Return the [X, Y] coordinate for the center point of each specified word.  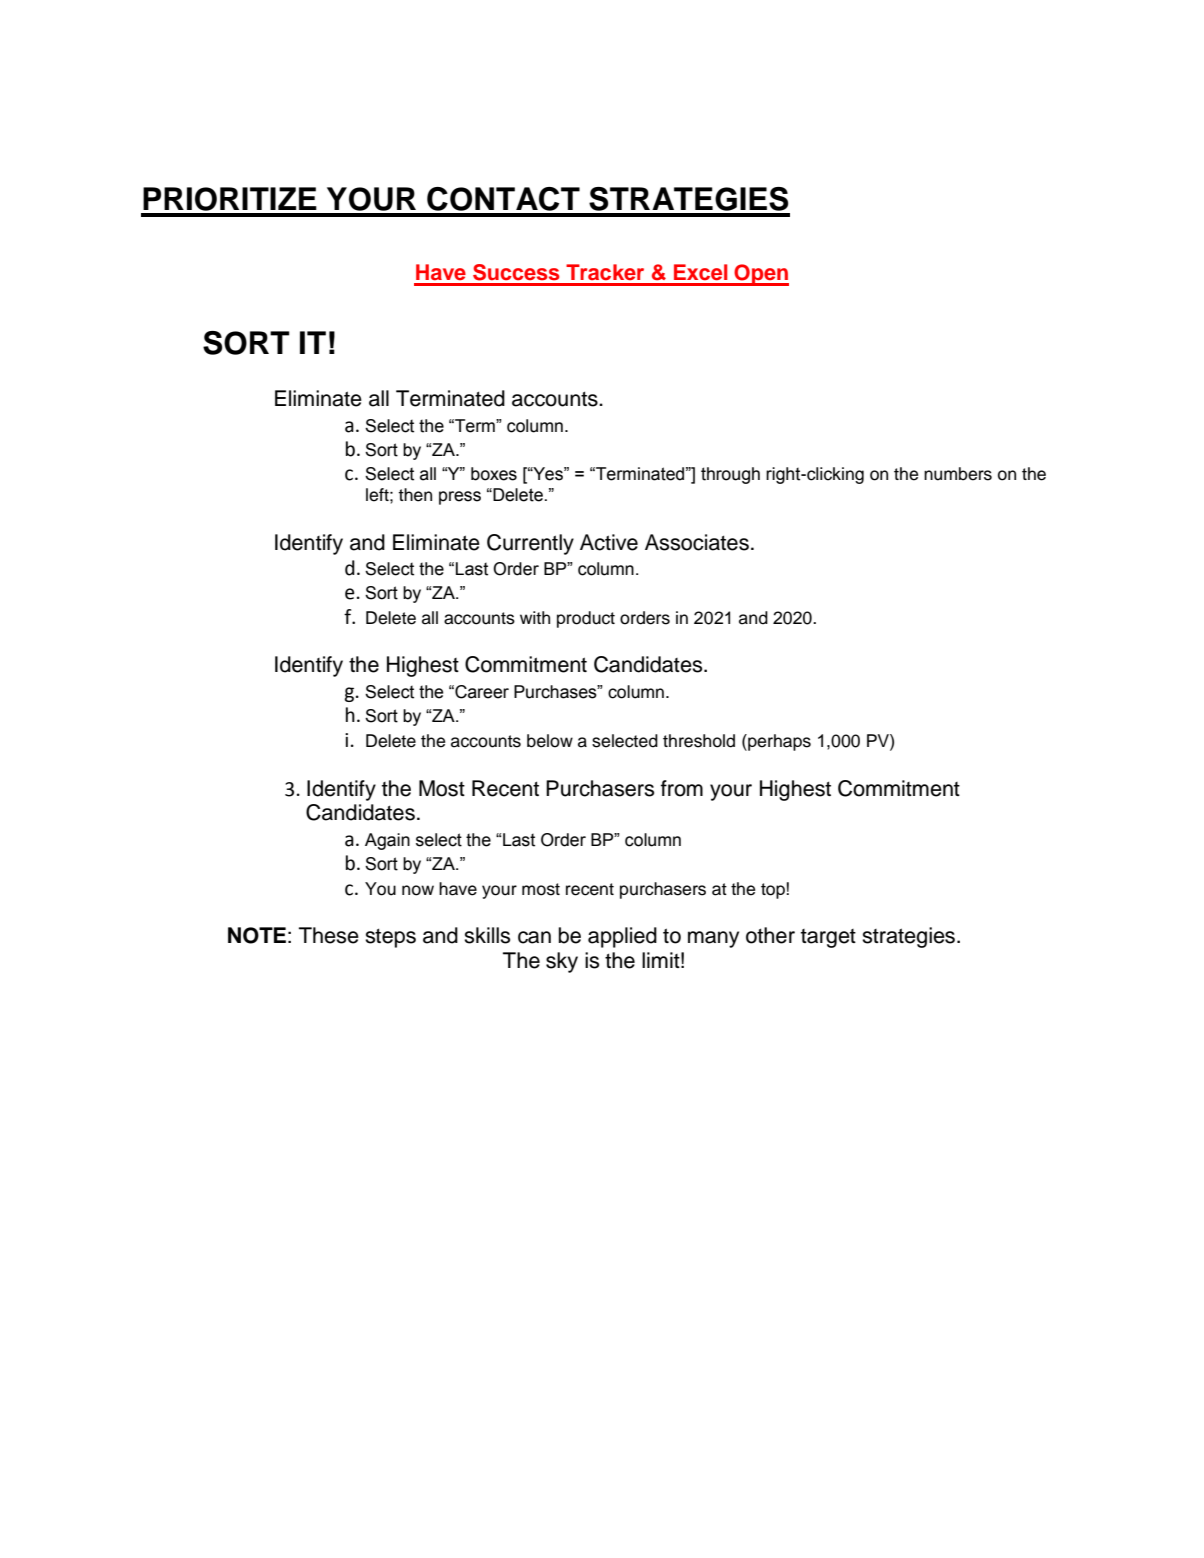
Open [760, 275]
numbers [958, 474]
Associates [697, 542]
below [550, 741]
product [586, 619]
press [460, 498]
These [329, 935]
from [682, 788]
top [774, 891]
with [535, 617]
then [415, 495]
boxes [494, 474]
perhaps [778, 742]
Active [609, 542]
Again [387, 841]
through [730, 475]
